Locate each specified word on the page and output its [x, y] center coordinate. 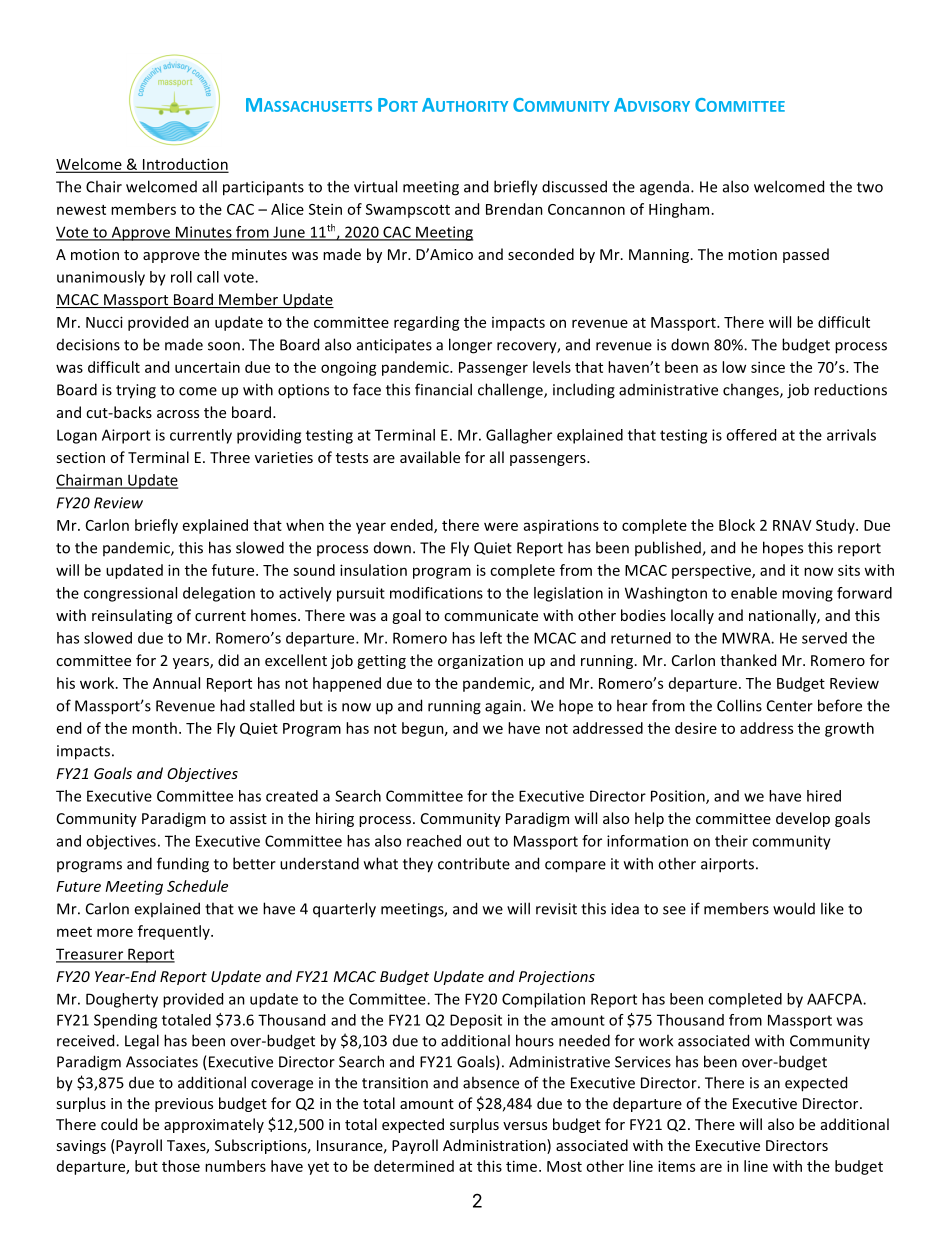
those [181, 1166]
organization [480, 662]
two [870, 187]
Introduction [184, 165]
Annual [176, 683]
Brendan [514, 209]
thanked [748, 660]
